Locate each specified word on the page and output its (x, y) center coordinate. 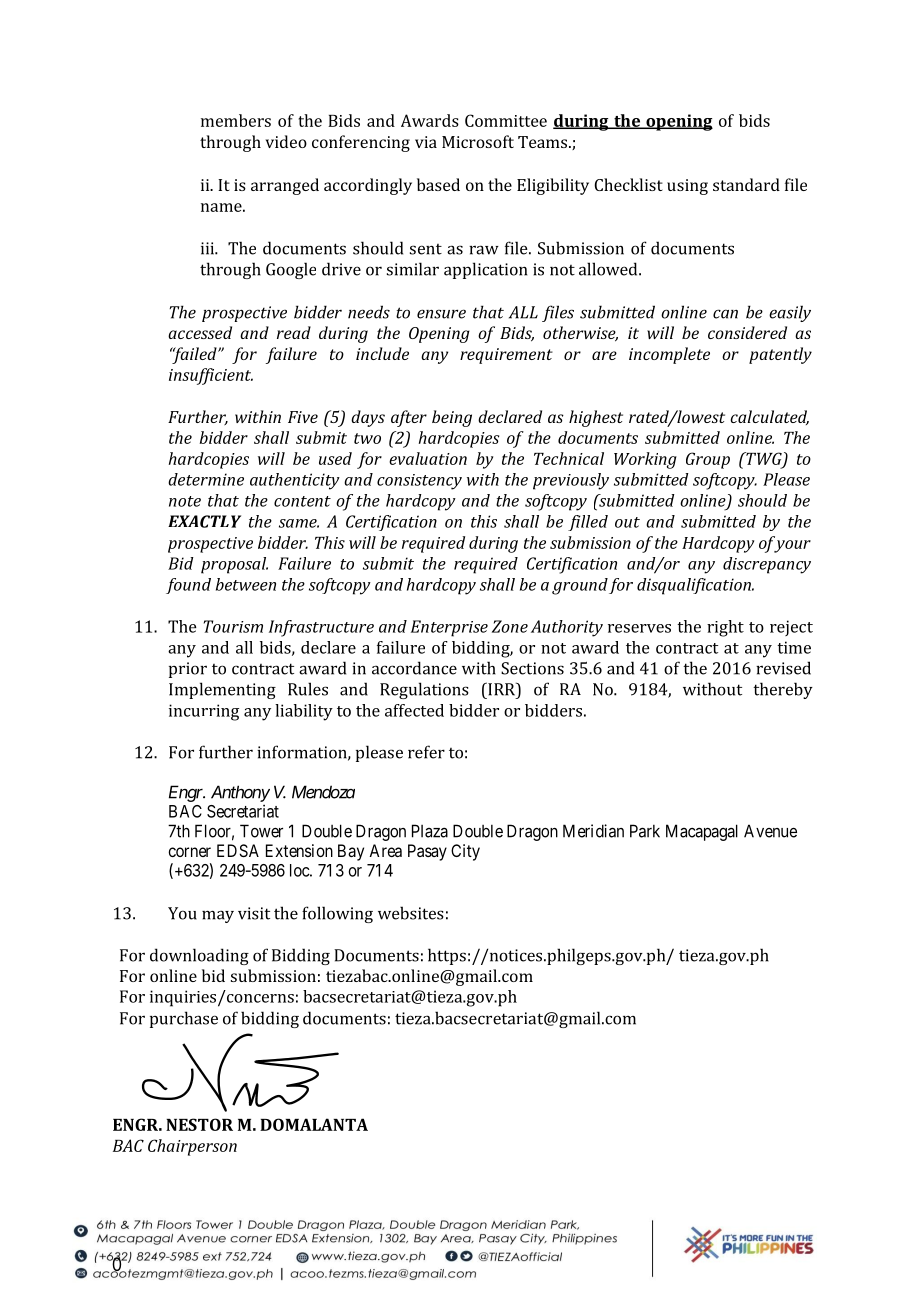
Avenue (770, 831)
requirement (506, 356)
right (725, 628)
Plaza (430, 831)
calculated (769, 417)
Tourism (233, 626)
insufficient (211, 376)
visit (254, 913)
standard (746, 184)
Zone (510, 626)
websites (411, 913)
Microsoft (478, 141)
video (286, 141)
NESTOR (199, 1124)
